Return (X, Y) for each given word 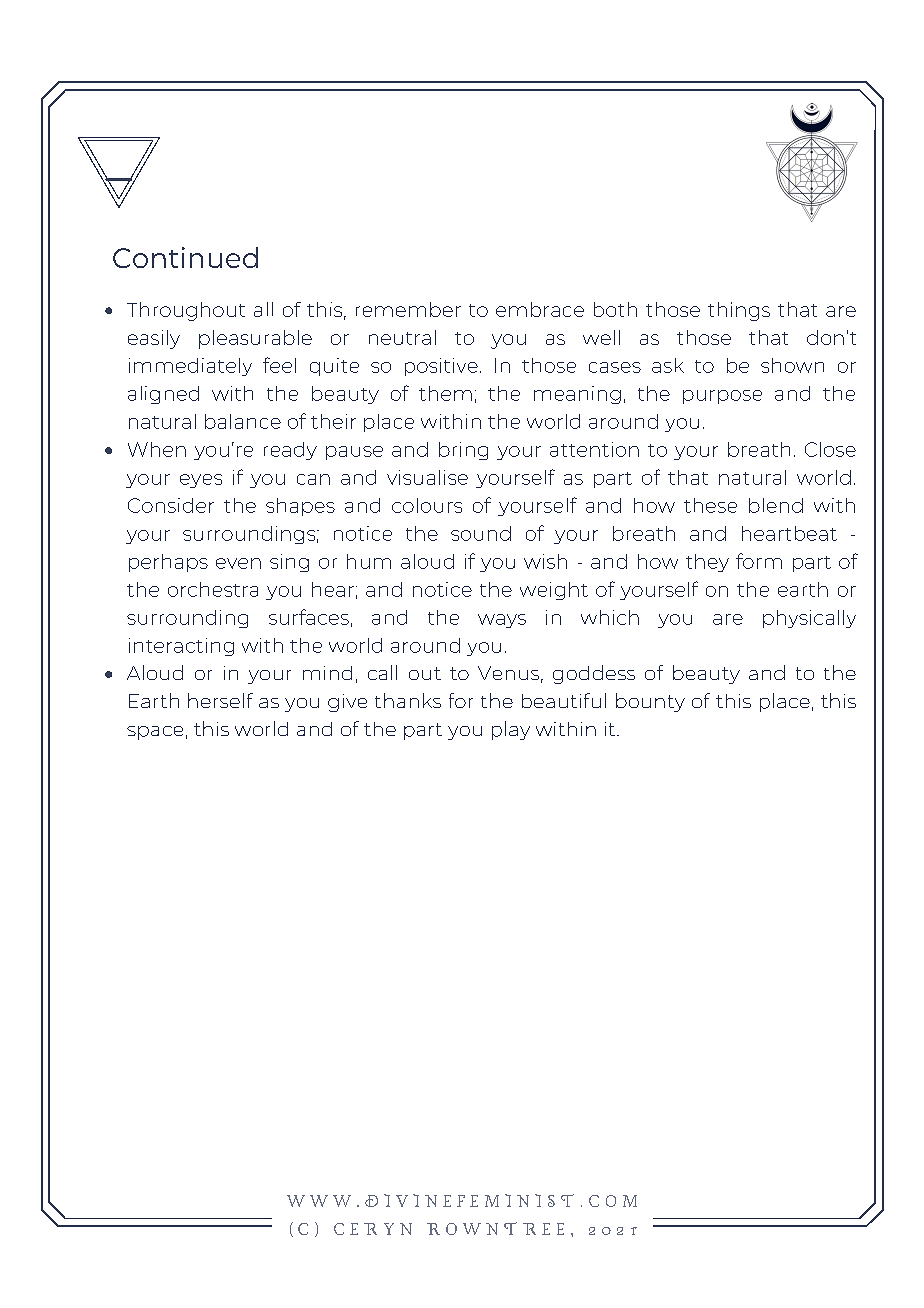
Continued (185, 257)
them (445, 393)
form (759, 561)
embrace (540, 309)
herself (220, 700)
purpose (722, 397)
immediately (190, 367)
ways (502, 621)
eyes (201, 481)
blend (776, 505)
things (739, 311)
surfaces (309, 617)
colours (427, 505)
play (511, 730)
